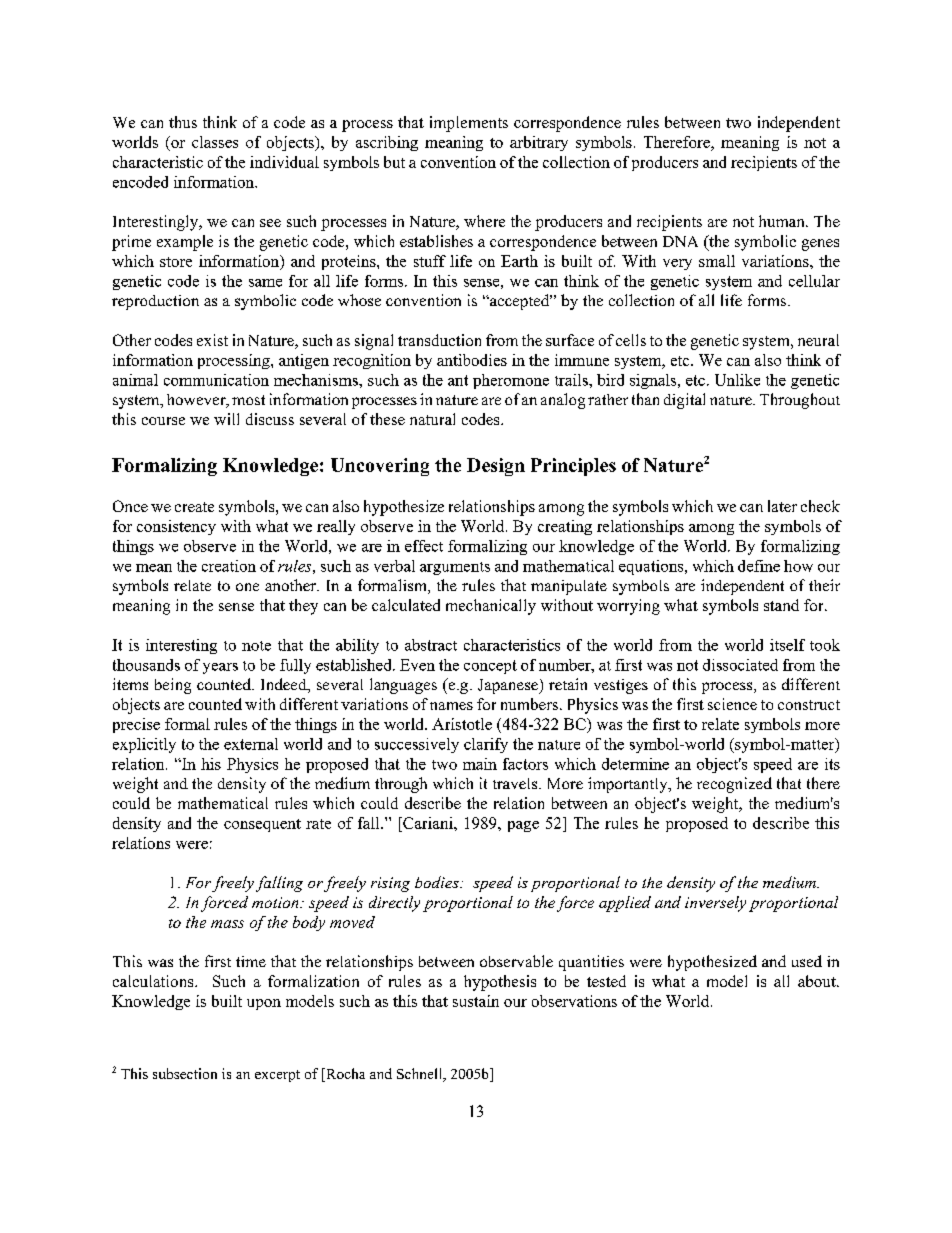  I want to click on pheromone, so click(511, 381).
